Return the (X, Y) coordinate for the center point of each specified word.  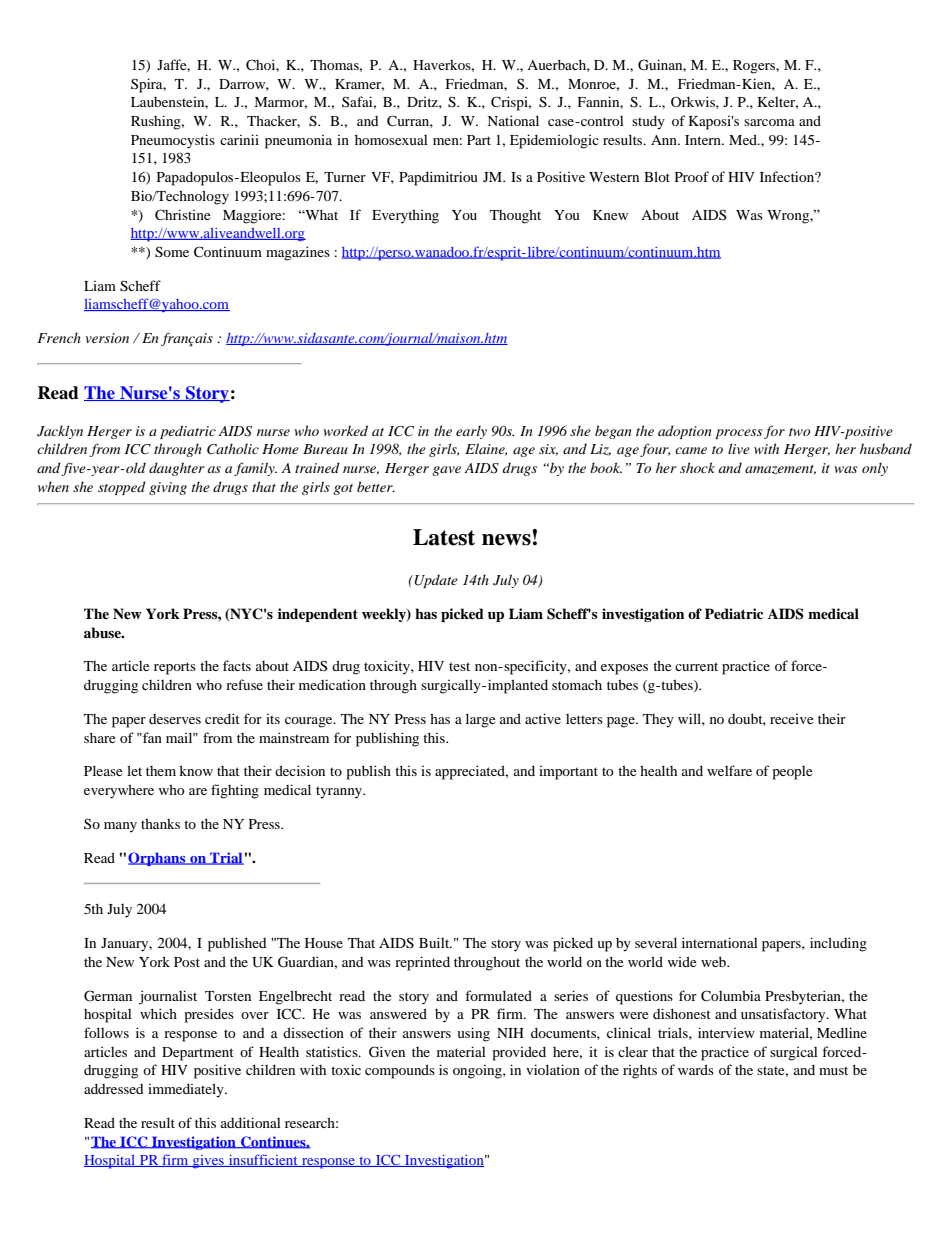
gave (446, 471)
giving (168, 488)
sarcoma (769, 122)
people (792, 773)
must (833, 1070)
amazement (780, 470)
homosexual (391, 139)
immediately (187, 1090)
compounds (400, 1071)
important (568, 773)
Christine (182, 215)
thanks (160, 823)
